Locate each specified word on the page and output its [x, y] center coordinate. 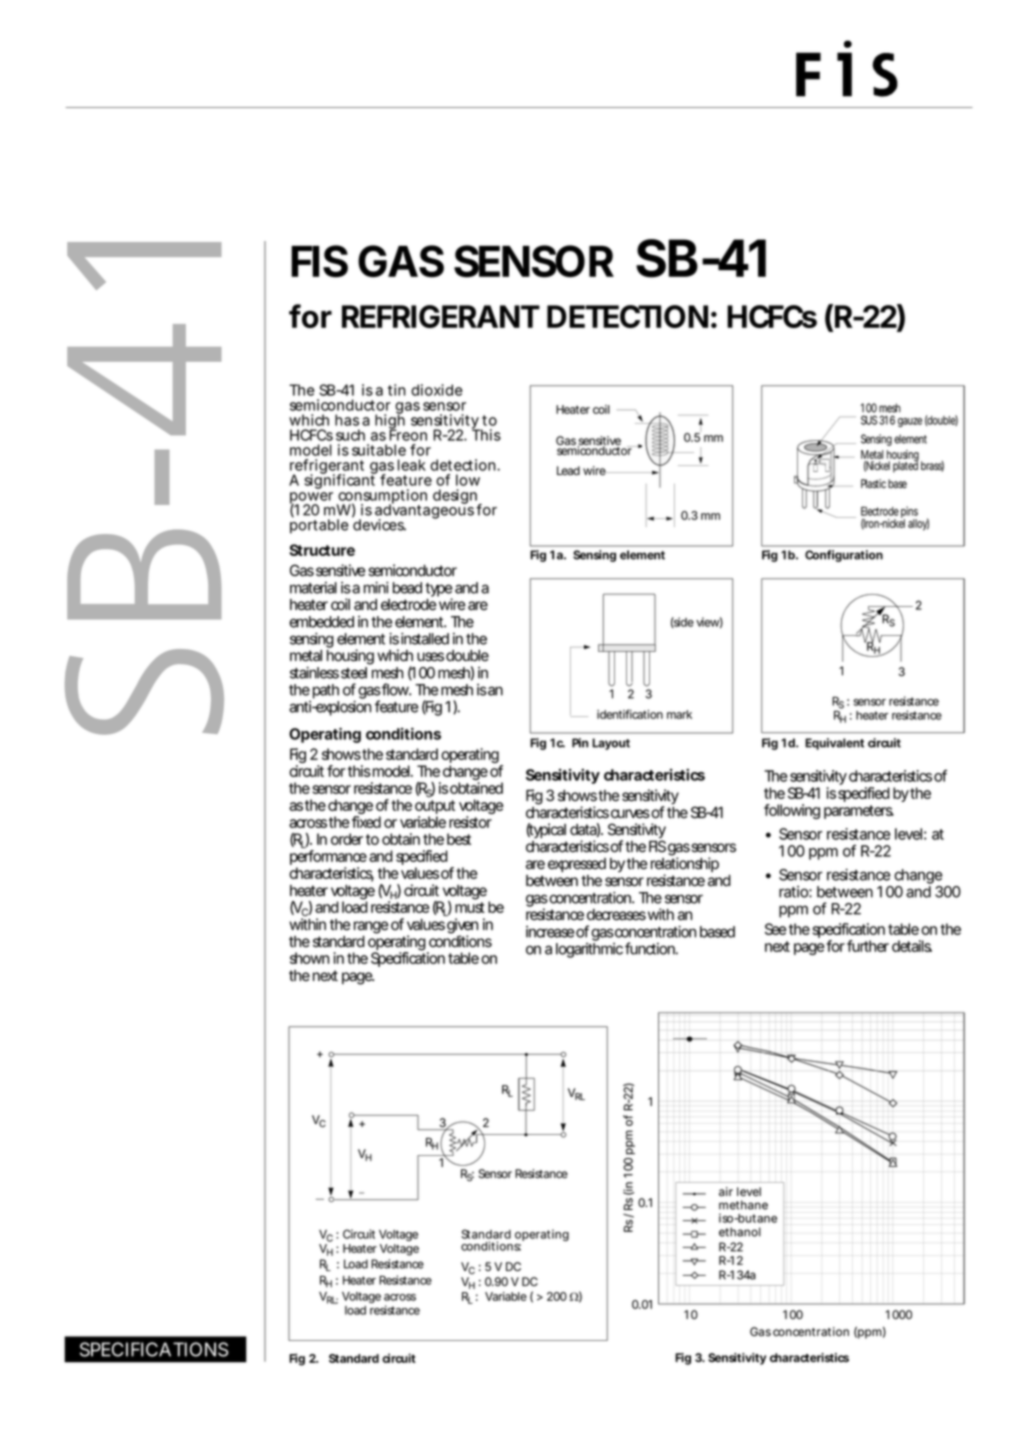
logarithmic [589, 950]
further [868, 946]
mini [376, 588]
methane [743, 1205]
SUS [869, 420]
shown [309, 958]
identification [630, 714]
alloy [918, 524]
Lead [568, 471]
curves [630, 814]
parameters [859, 812]
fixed [366, 822]
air [726, 1192]
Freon [408, 434]
